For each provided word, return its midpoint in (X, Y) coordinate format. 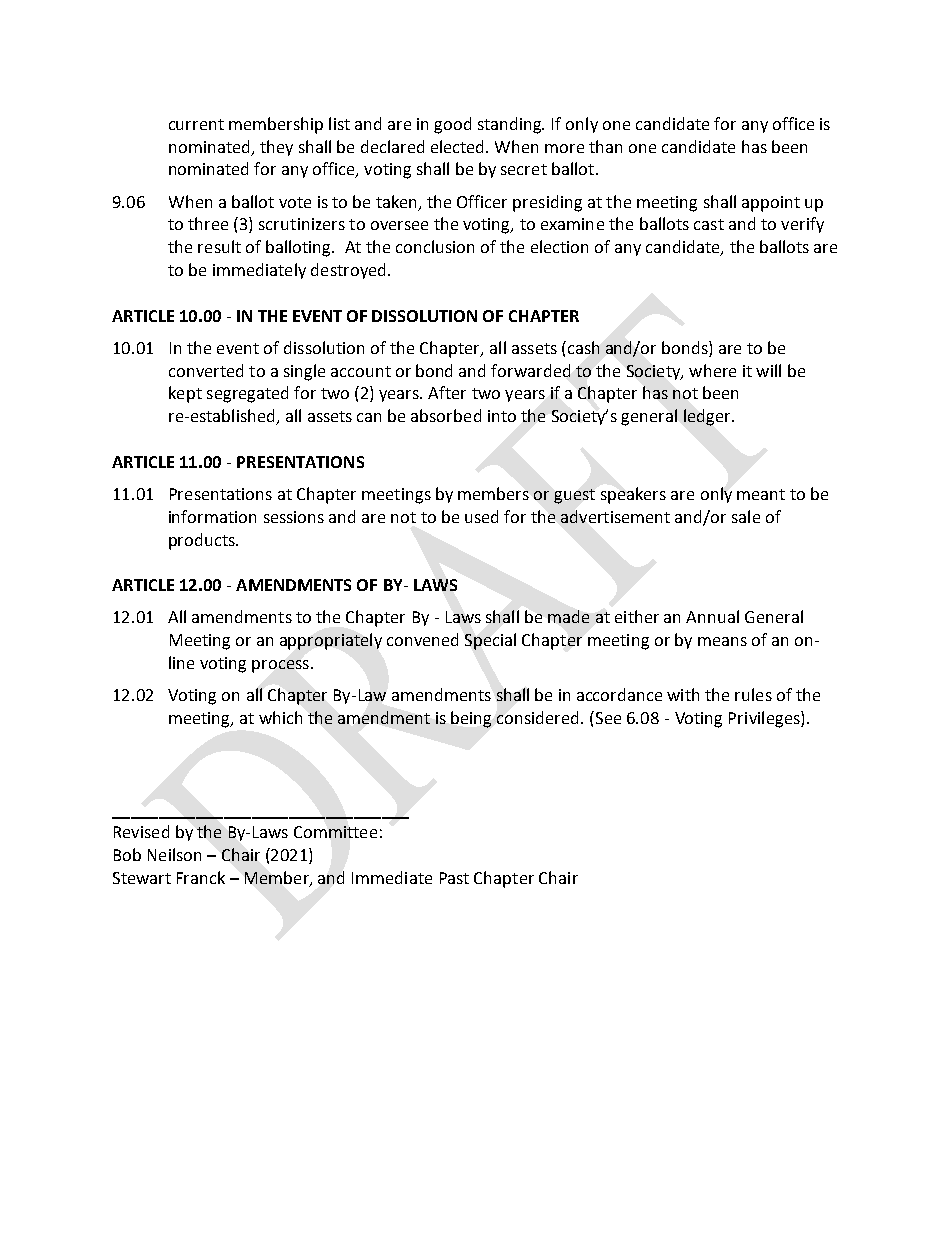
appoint (771, 204)
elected (459, 146)
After (447, 392)
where (712, 370)
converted (206, 370)
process (280, 666)
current (196, 124)
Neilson (174, 854)
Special (490, 641)
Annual (712, 616)
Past (454, 878)
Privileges (765, 719)
